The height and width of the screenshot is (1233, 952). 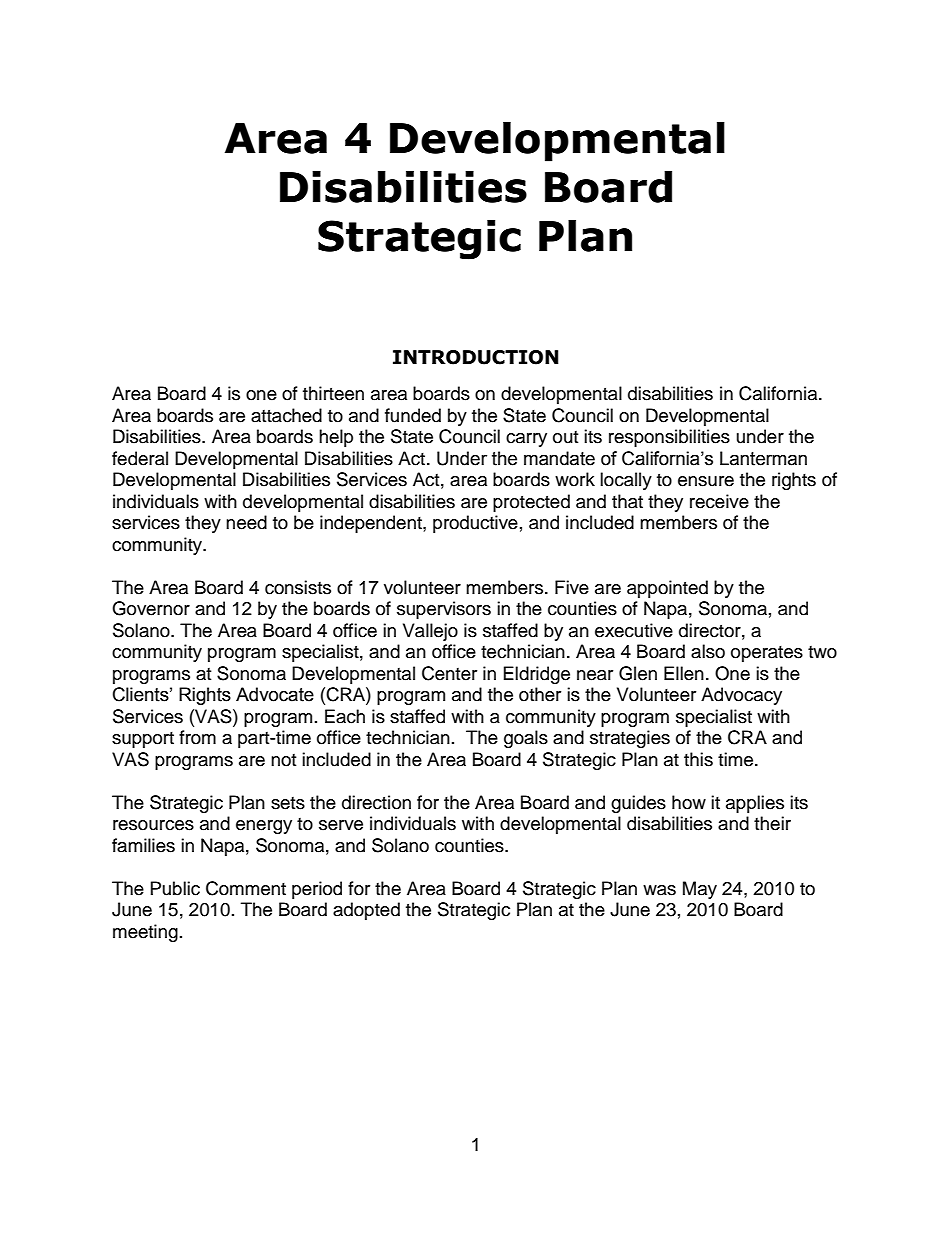 I want to click on from, so click(x=197, y=737).
